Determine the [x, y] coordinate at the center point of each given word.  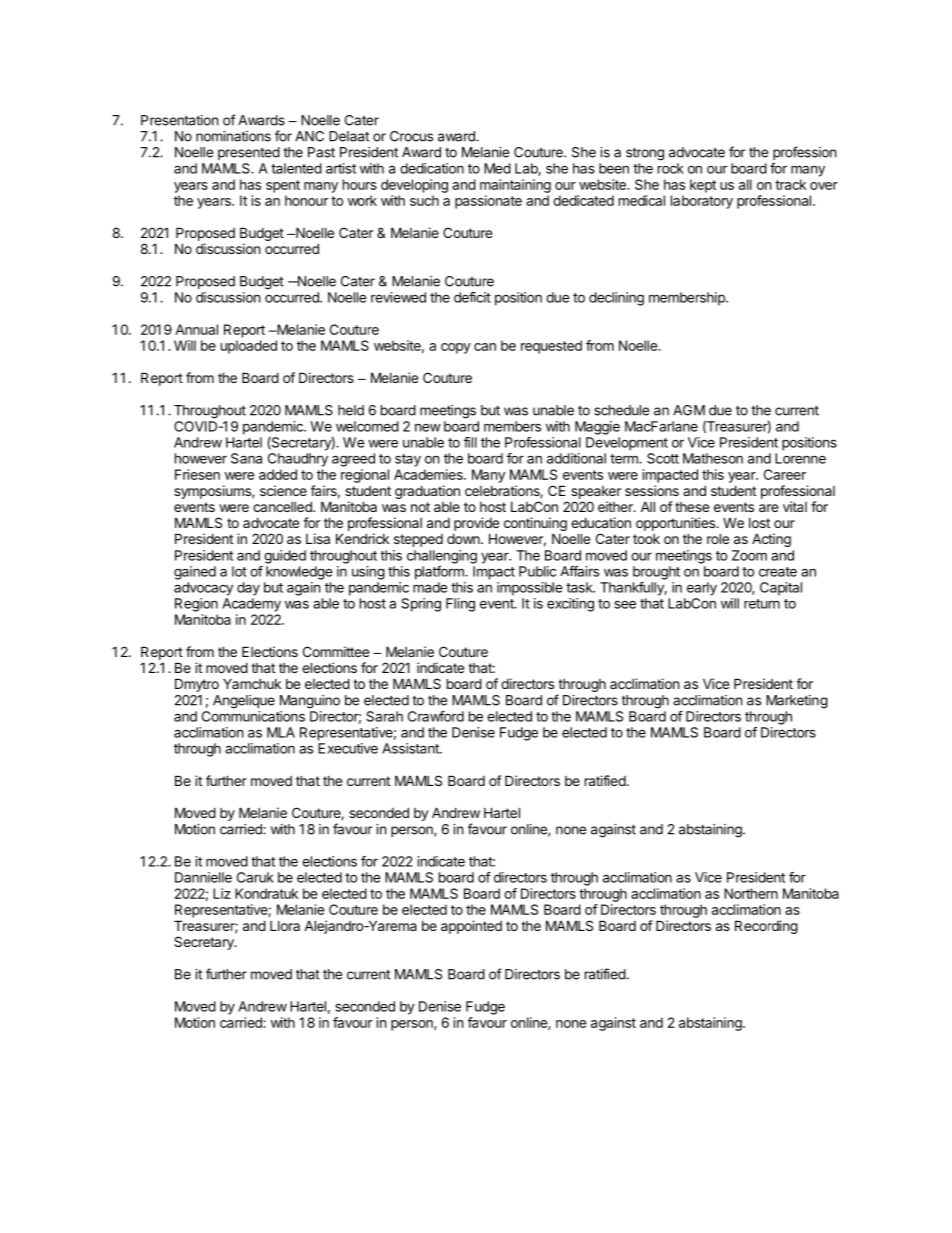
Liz [222, 893]
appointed [471, 927]
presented [249, 153]
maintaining [515, 186]
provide [476, 524]
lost [759, 523]
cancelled [283, 506]
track [790, 184]
